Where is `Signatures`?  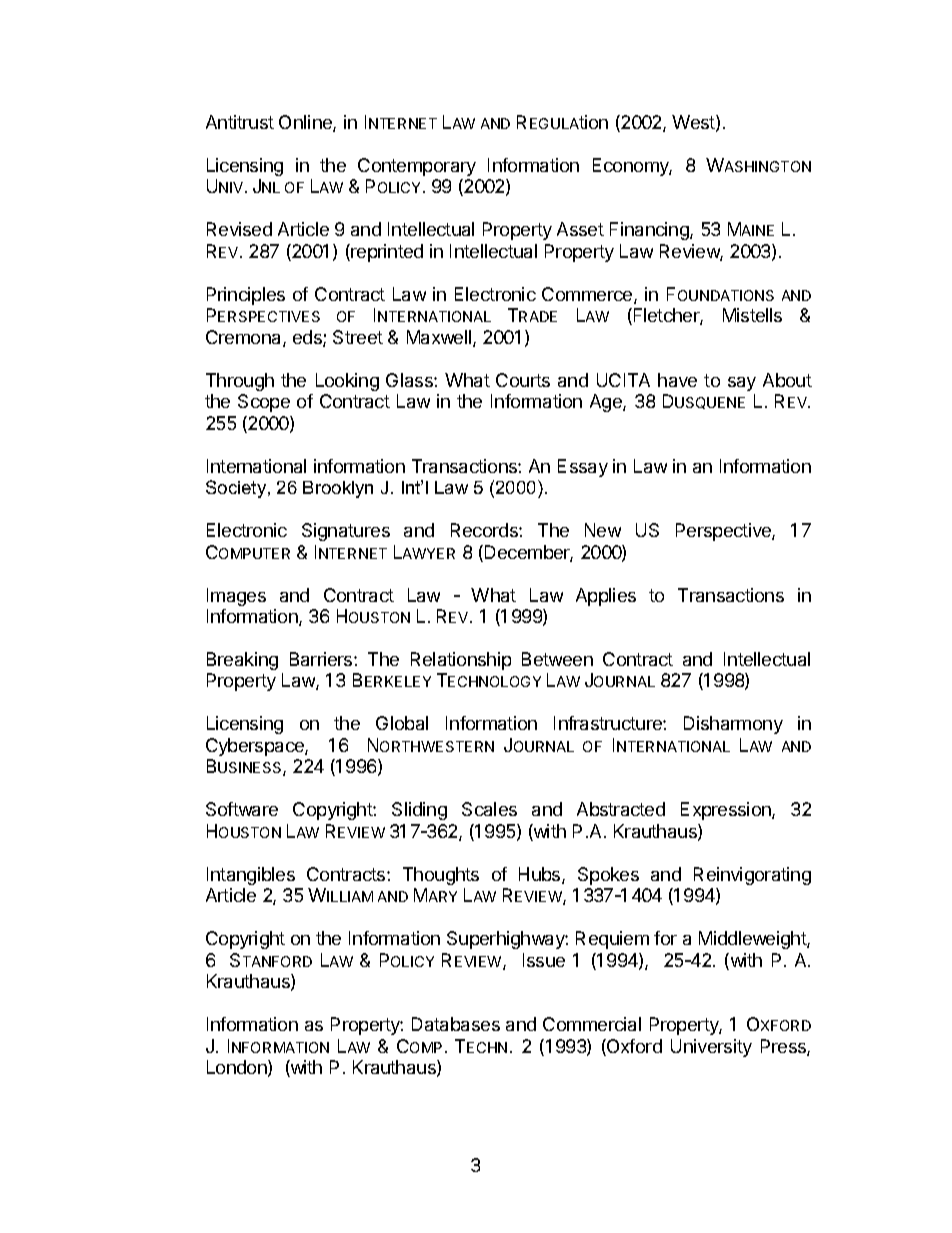
Signatures is located at coordinates (346, 532).
